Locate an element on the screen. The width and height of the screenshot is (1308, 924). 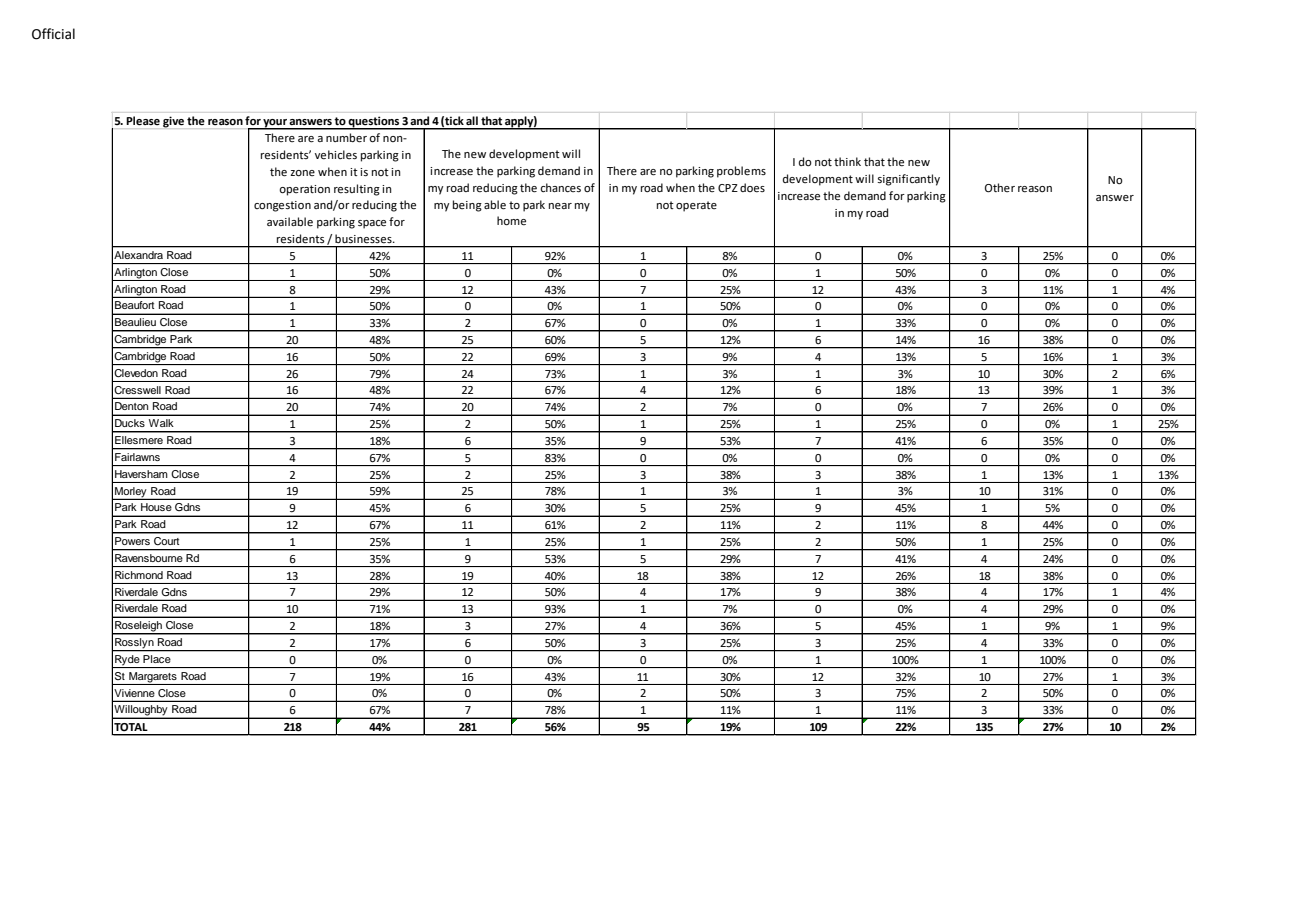
questions is located at coordinates (374, 123).
